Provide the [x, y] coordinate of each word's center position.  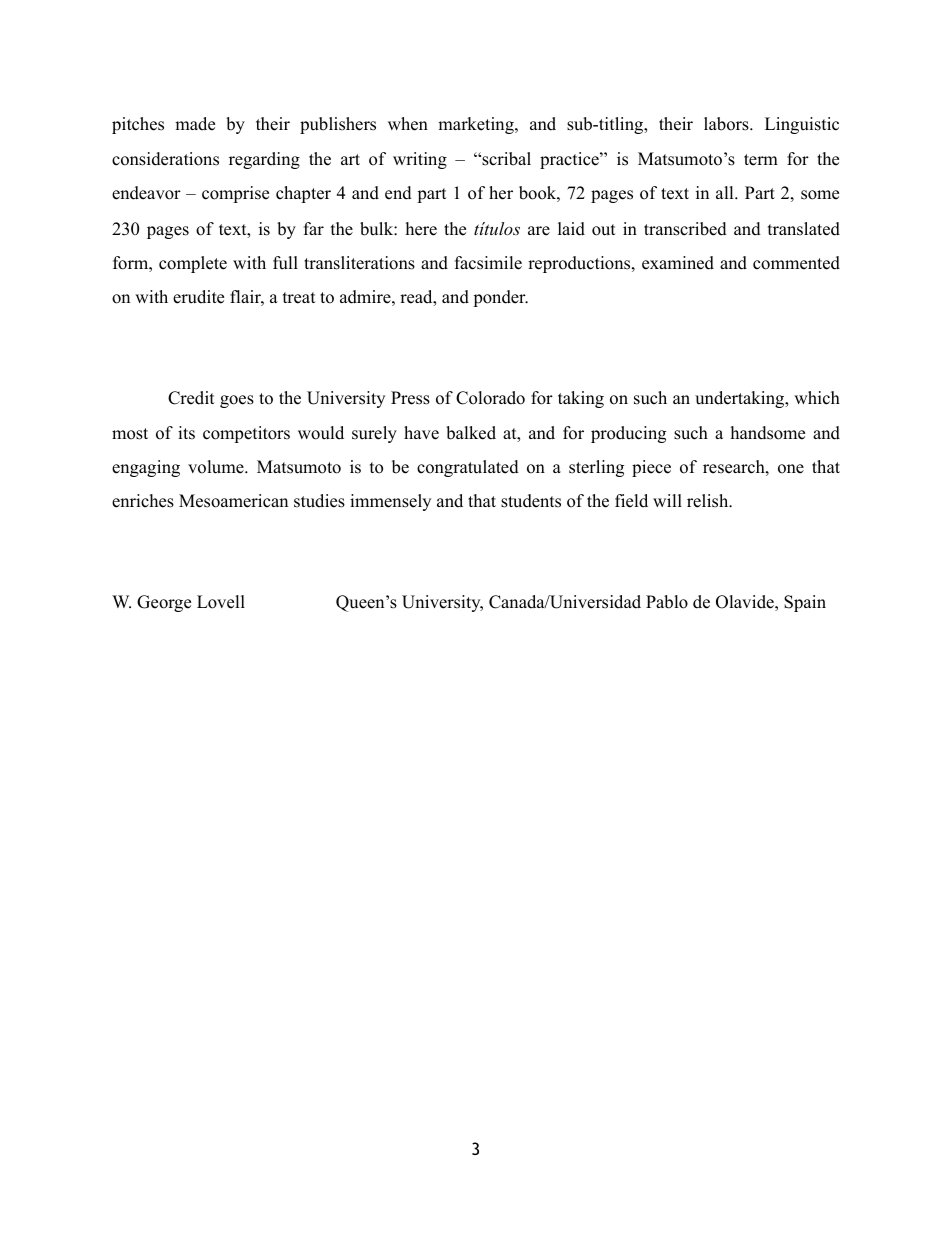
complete [193, 264]
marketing [477, 125]
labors [727, 124]
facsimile [488, 263]
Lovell [221, 602]
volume [217, 467]
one [791, 469]
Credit [191, 398]
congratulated [468, 468]
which [817, 398]
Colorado [490, 398]
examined [678, 263]
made [195, 124]
